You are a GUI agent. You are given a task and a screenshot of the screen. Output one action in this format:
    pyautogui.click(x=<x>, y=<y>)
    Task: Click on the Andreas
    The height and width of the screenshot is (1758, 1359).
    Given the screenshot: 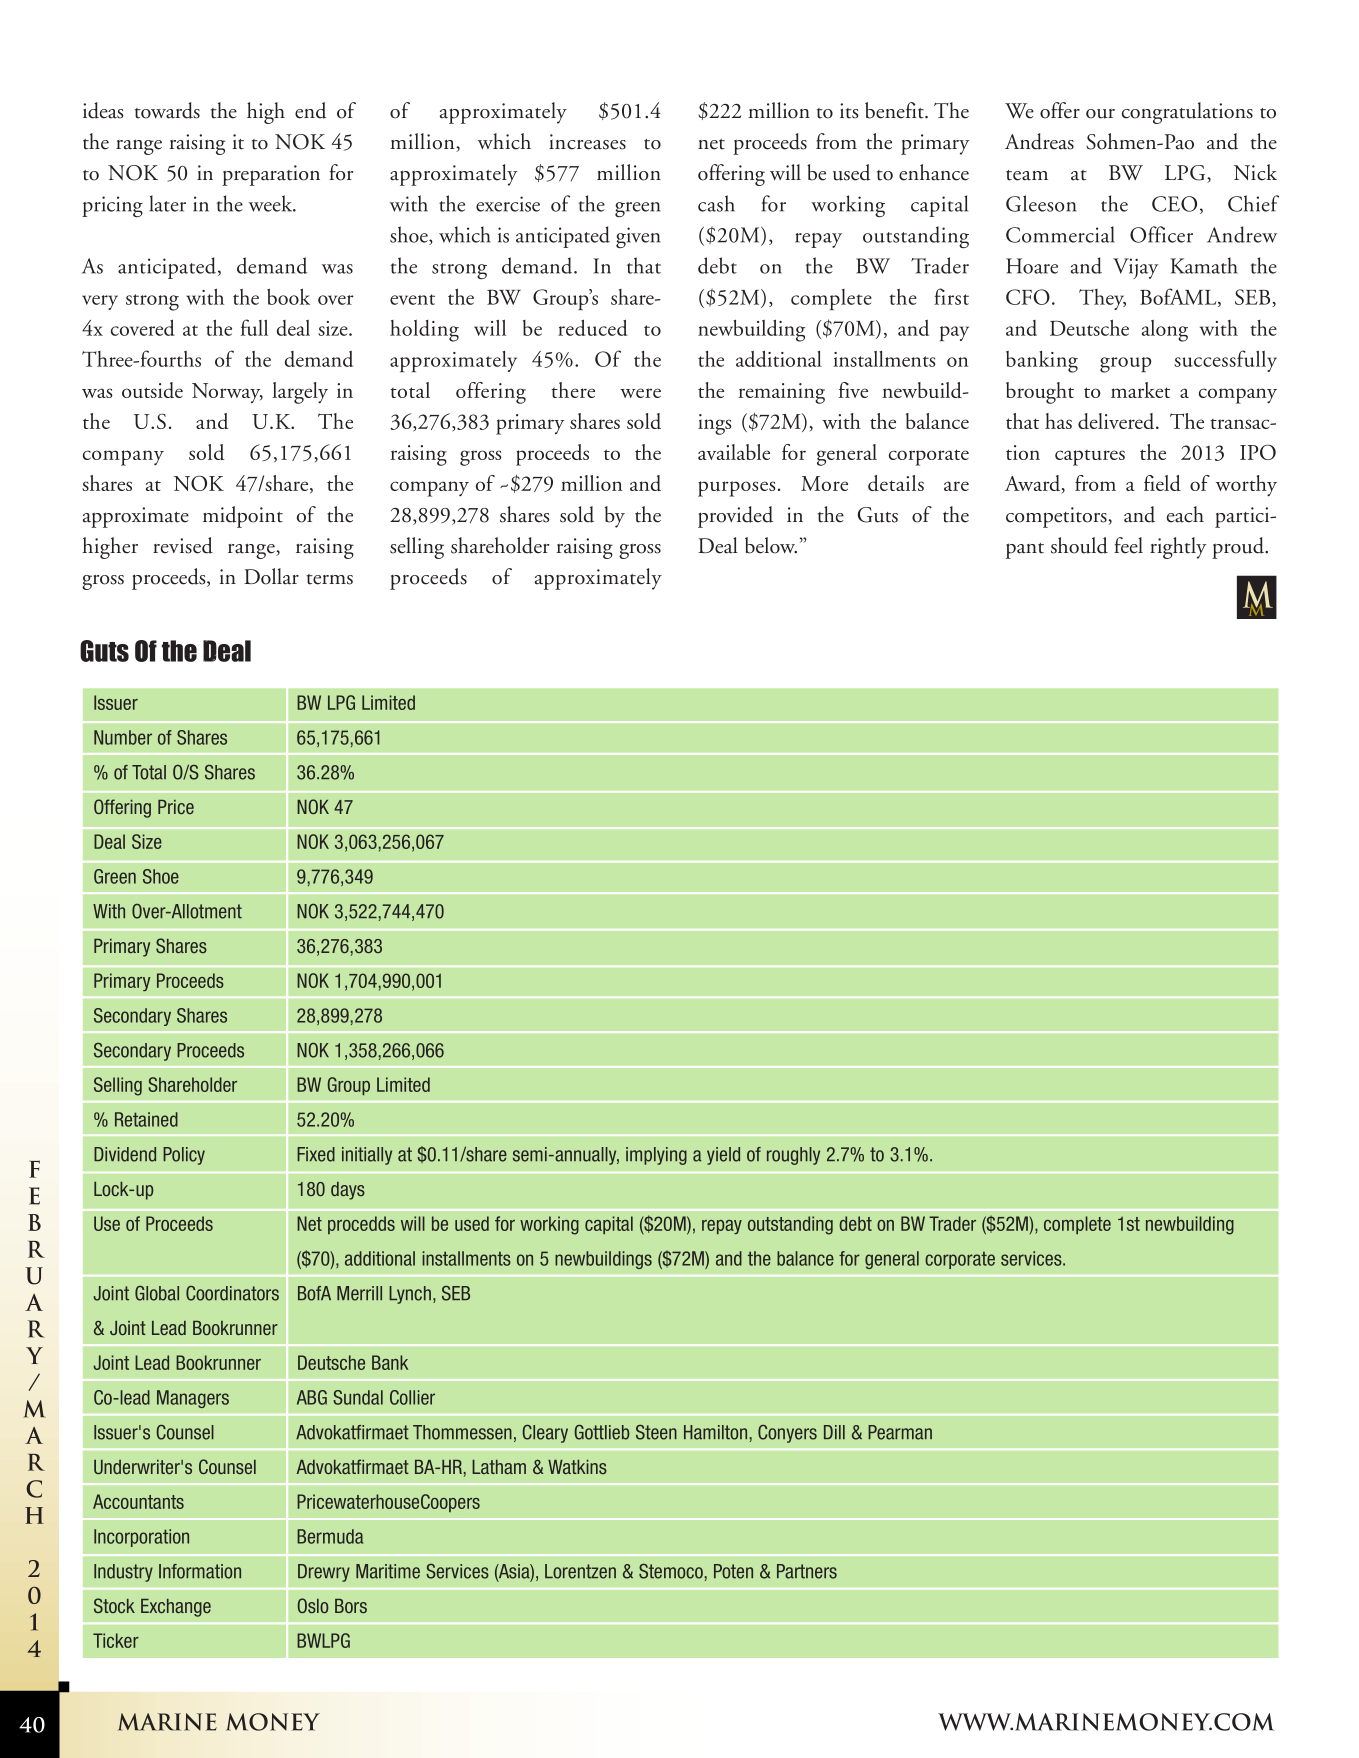 What is the action you would take?
    pyautogui.click(x=1039, y=141)
